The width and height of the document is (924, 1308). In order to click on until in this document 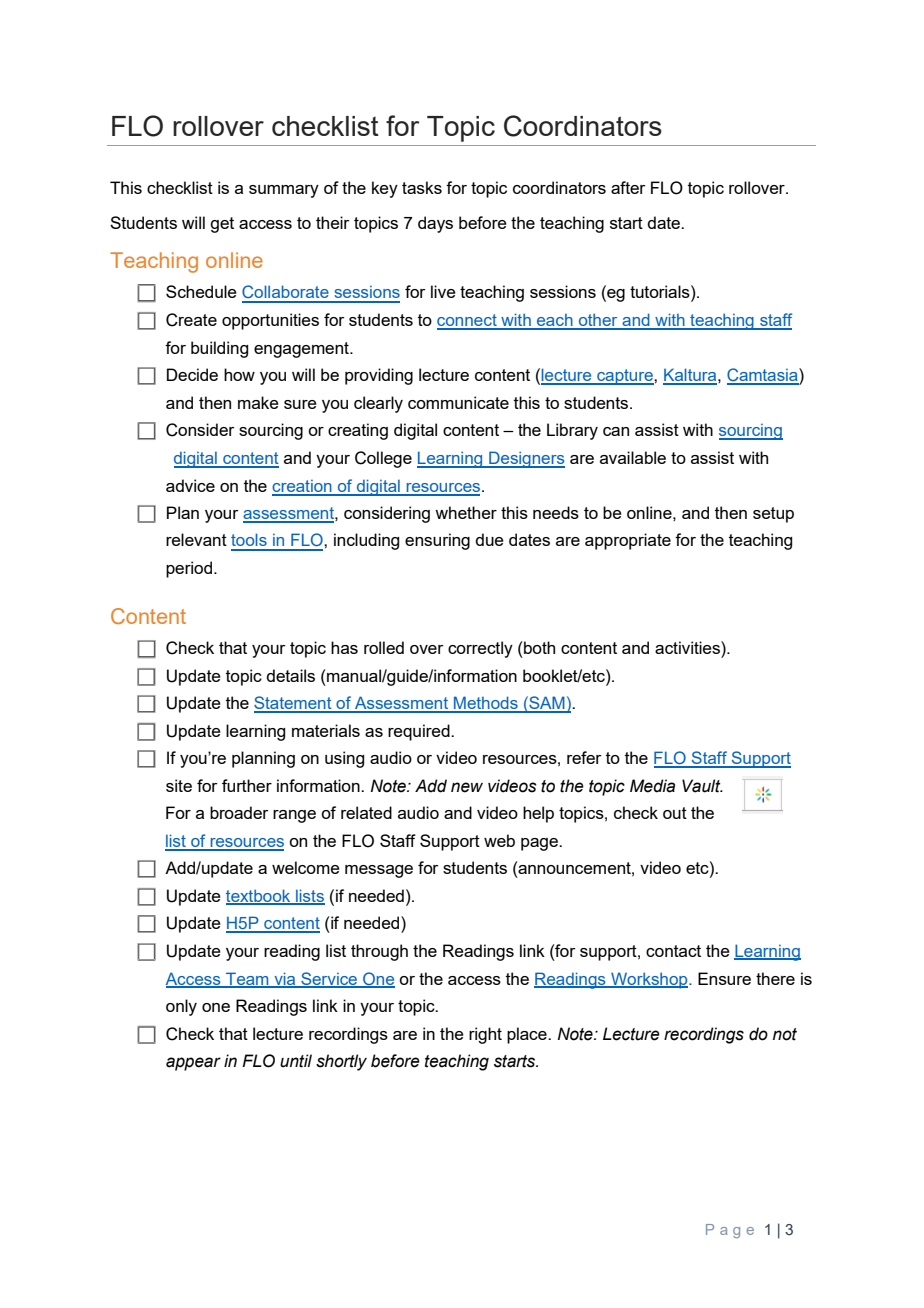, I will do `click(296, 1061)`.
